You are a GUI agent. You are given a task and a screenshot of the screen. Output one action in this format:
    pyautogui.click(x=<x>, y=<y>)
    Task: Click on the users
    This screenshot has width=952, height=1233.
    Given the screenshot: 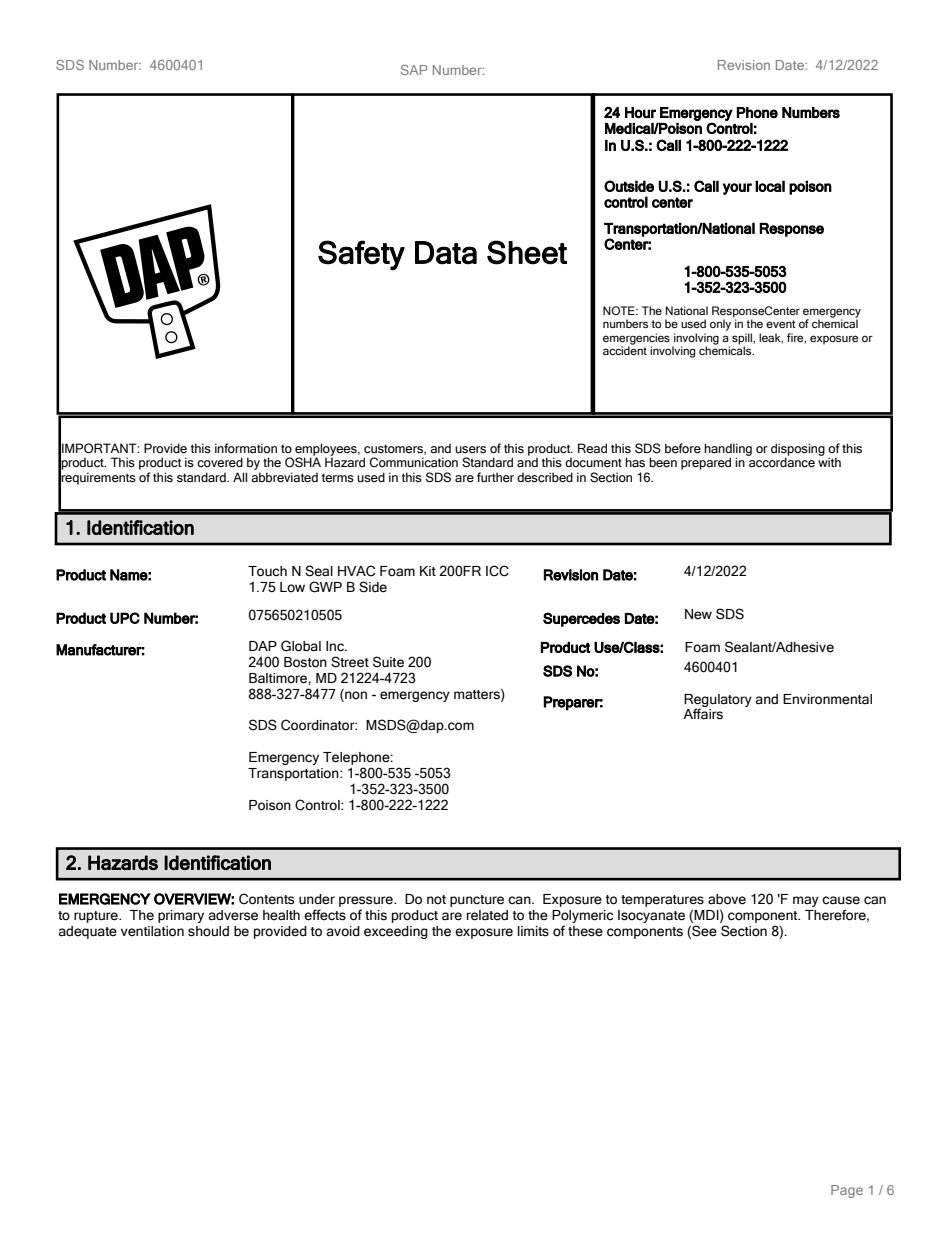 What is the action you would take?
    pyautogui.click(x=470, y=450)
